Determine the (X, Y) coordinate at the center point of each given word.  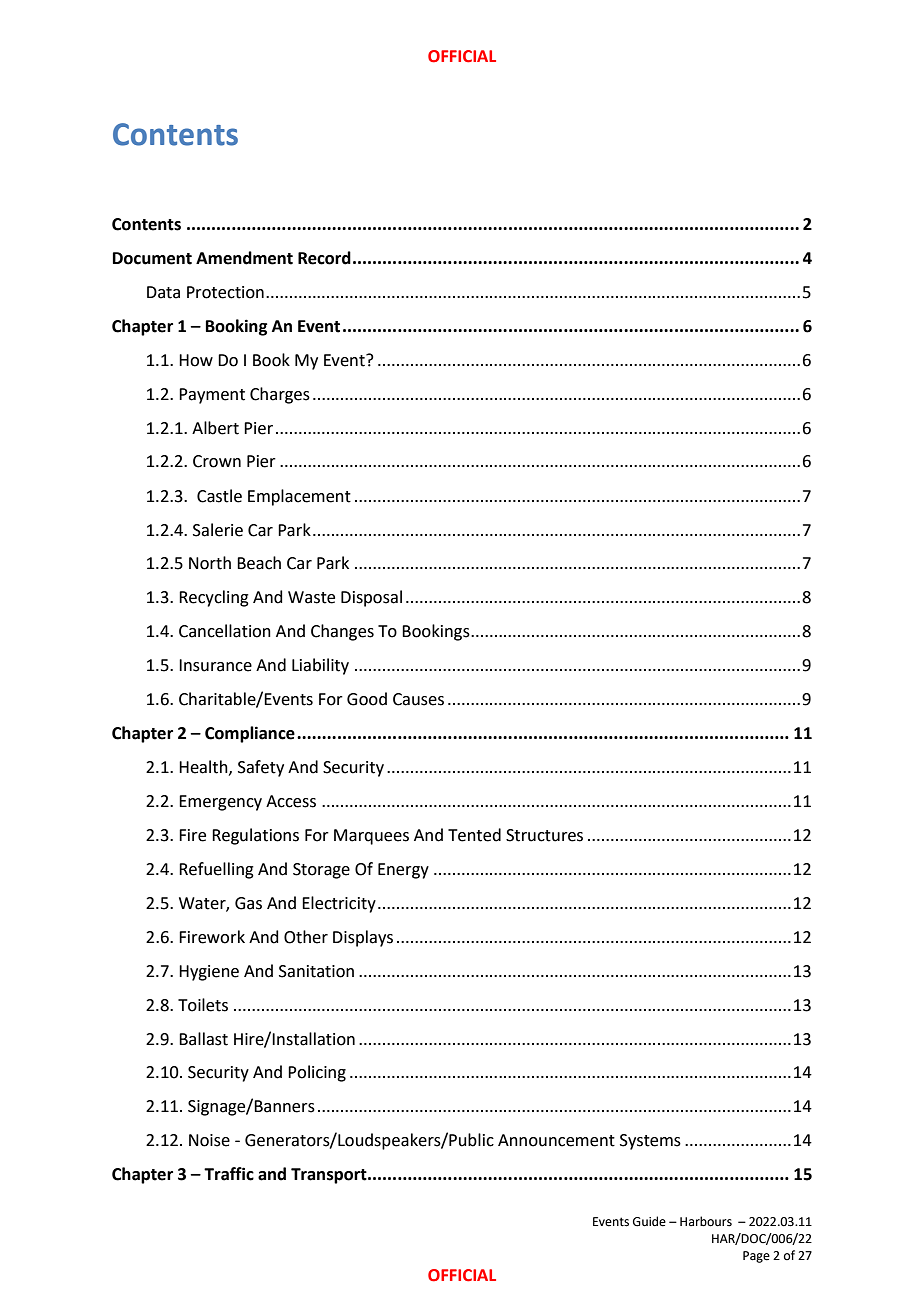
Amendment (244, 258)
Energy (403, 871)
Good (367, 699)
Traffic (229, 1174)
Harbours (706, 1221)
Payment (212, 396)
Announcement (556, 1140)
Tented (474, 835)
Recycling (214, 598)
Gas (248, 903)
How (196, 360)
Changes (342, 632)
